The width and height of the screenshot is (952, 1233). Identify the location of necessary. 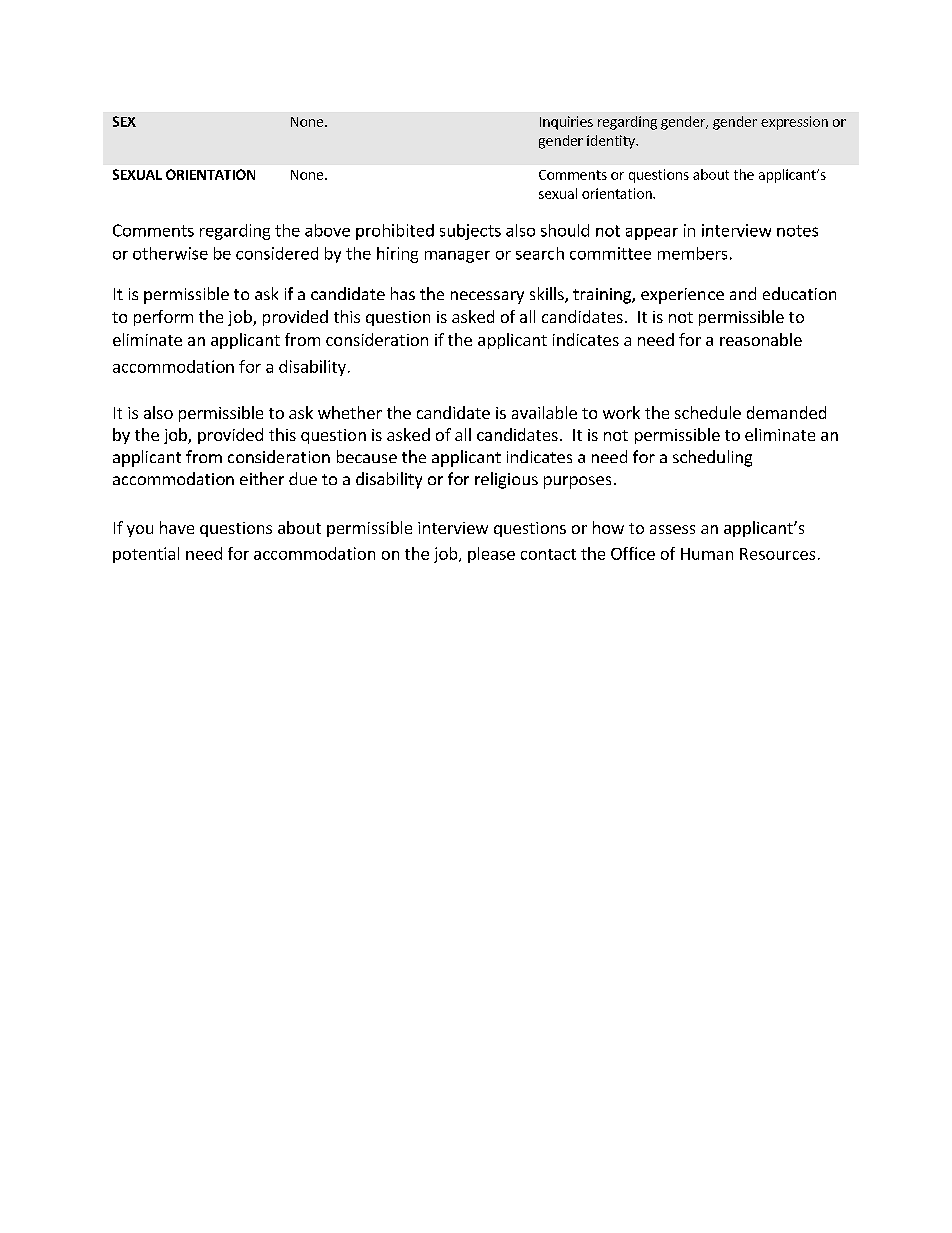
(487, 297).
